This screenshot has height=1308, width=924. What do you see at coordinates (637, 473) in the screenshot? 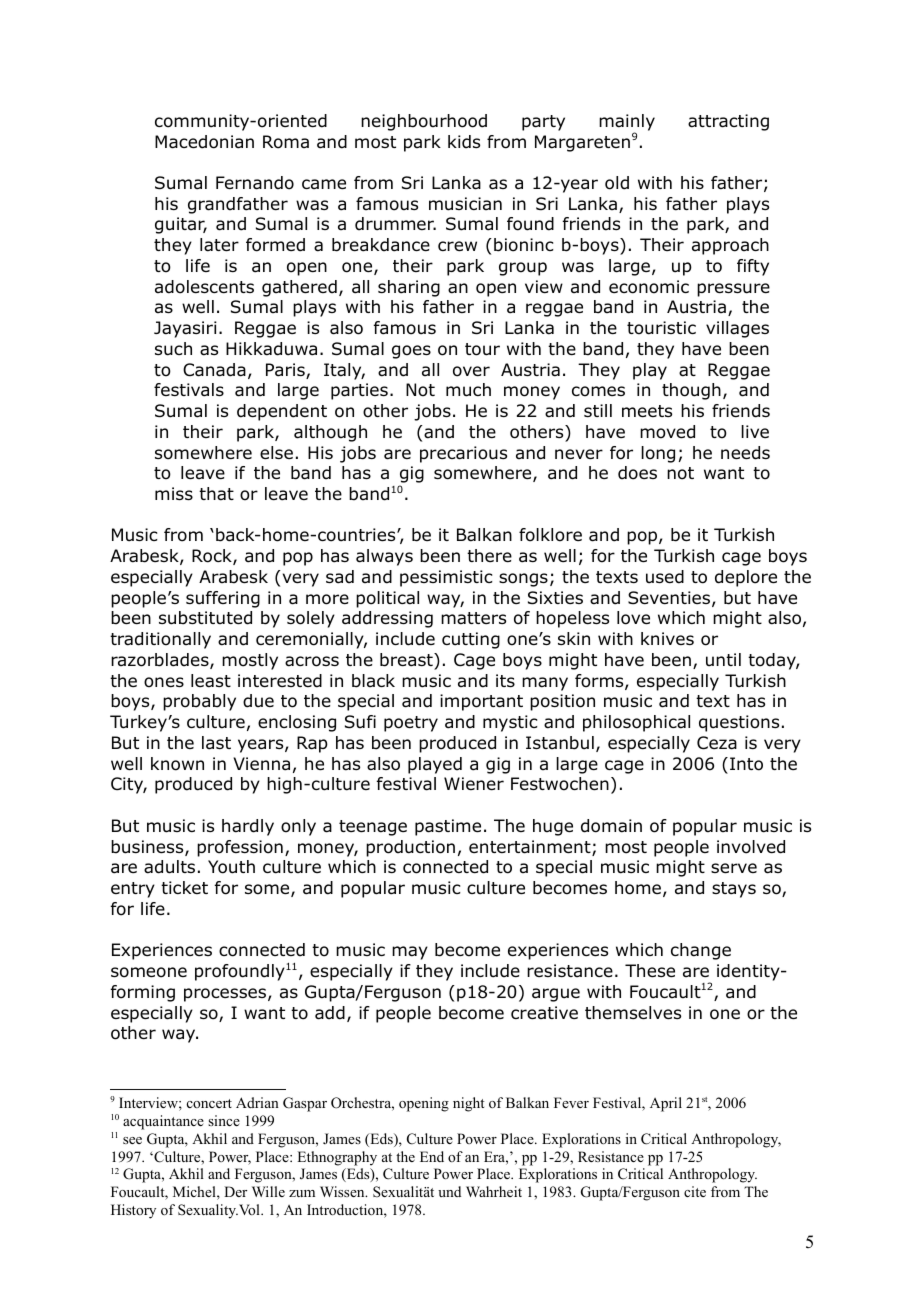
I see `does` at bounding box center [637, 473].
